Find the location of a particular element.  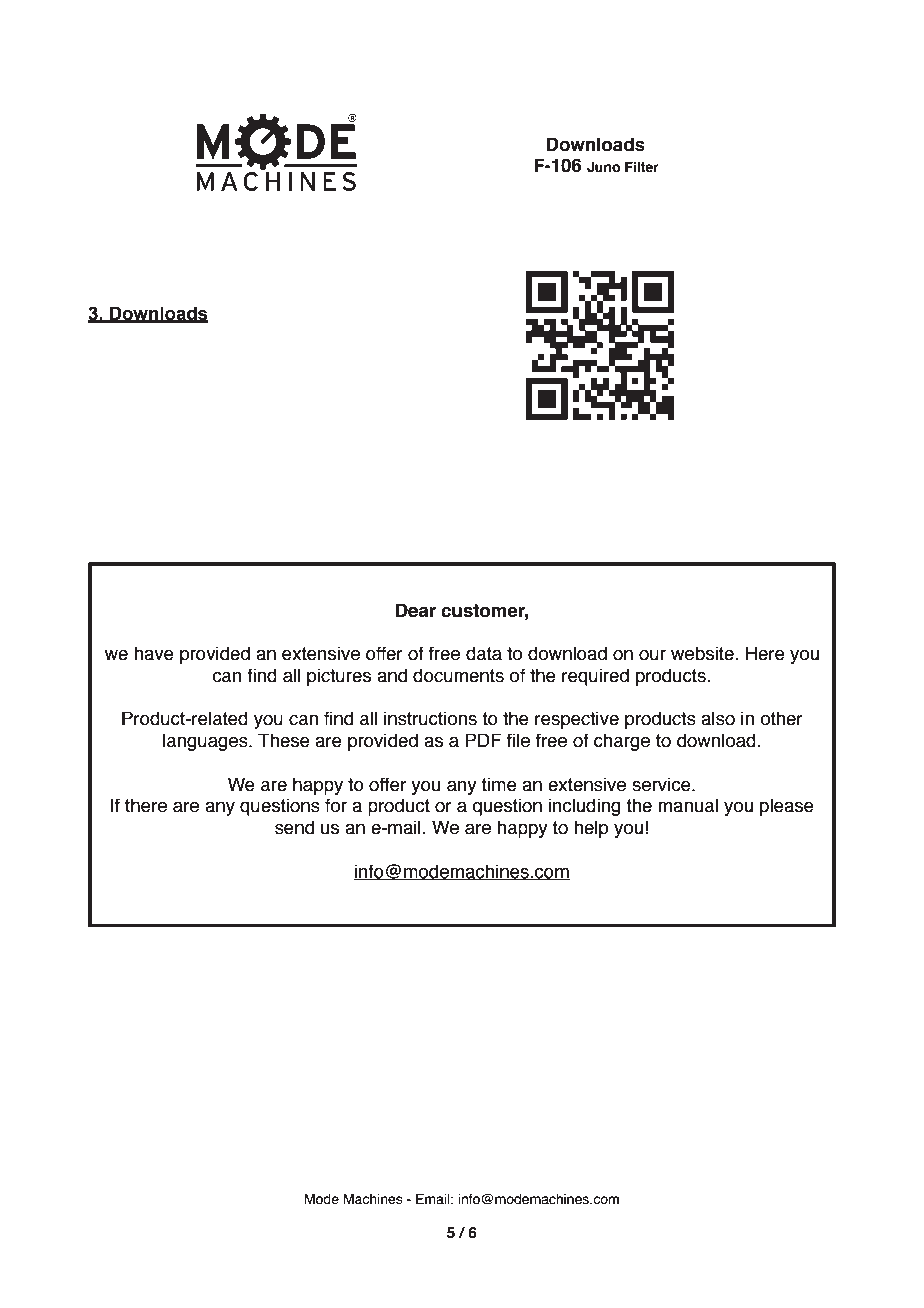

Dear is located at coordinates (416, 610).
